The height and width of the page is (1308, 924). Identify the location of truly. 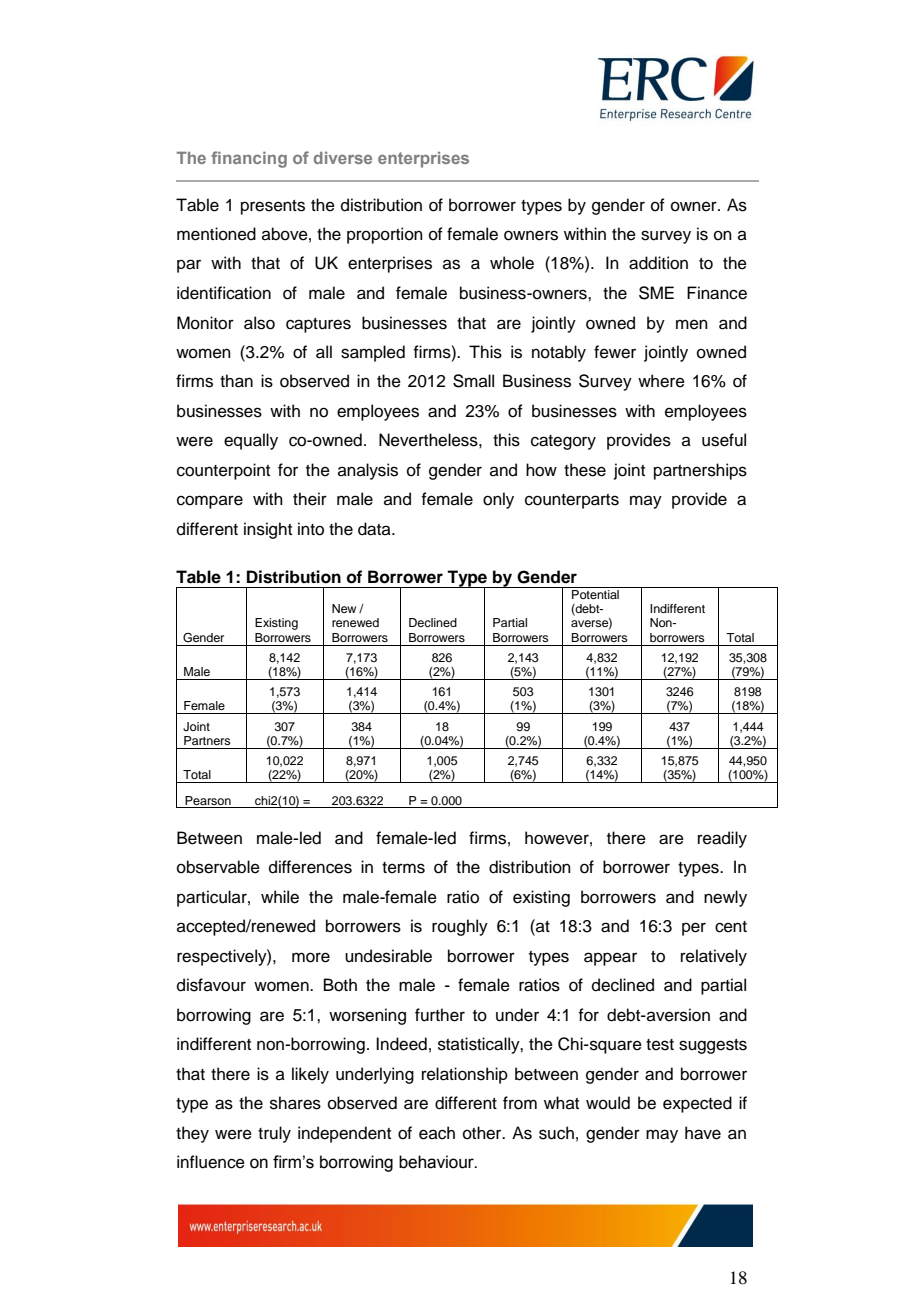
(274, 1134).
